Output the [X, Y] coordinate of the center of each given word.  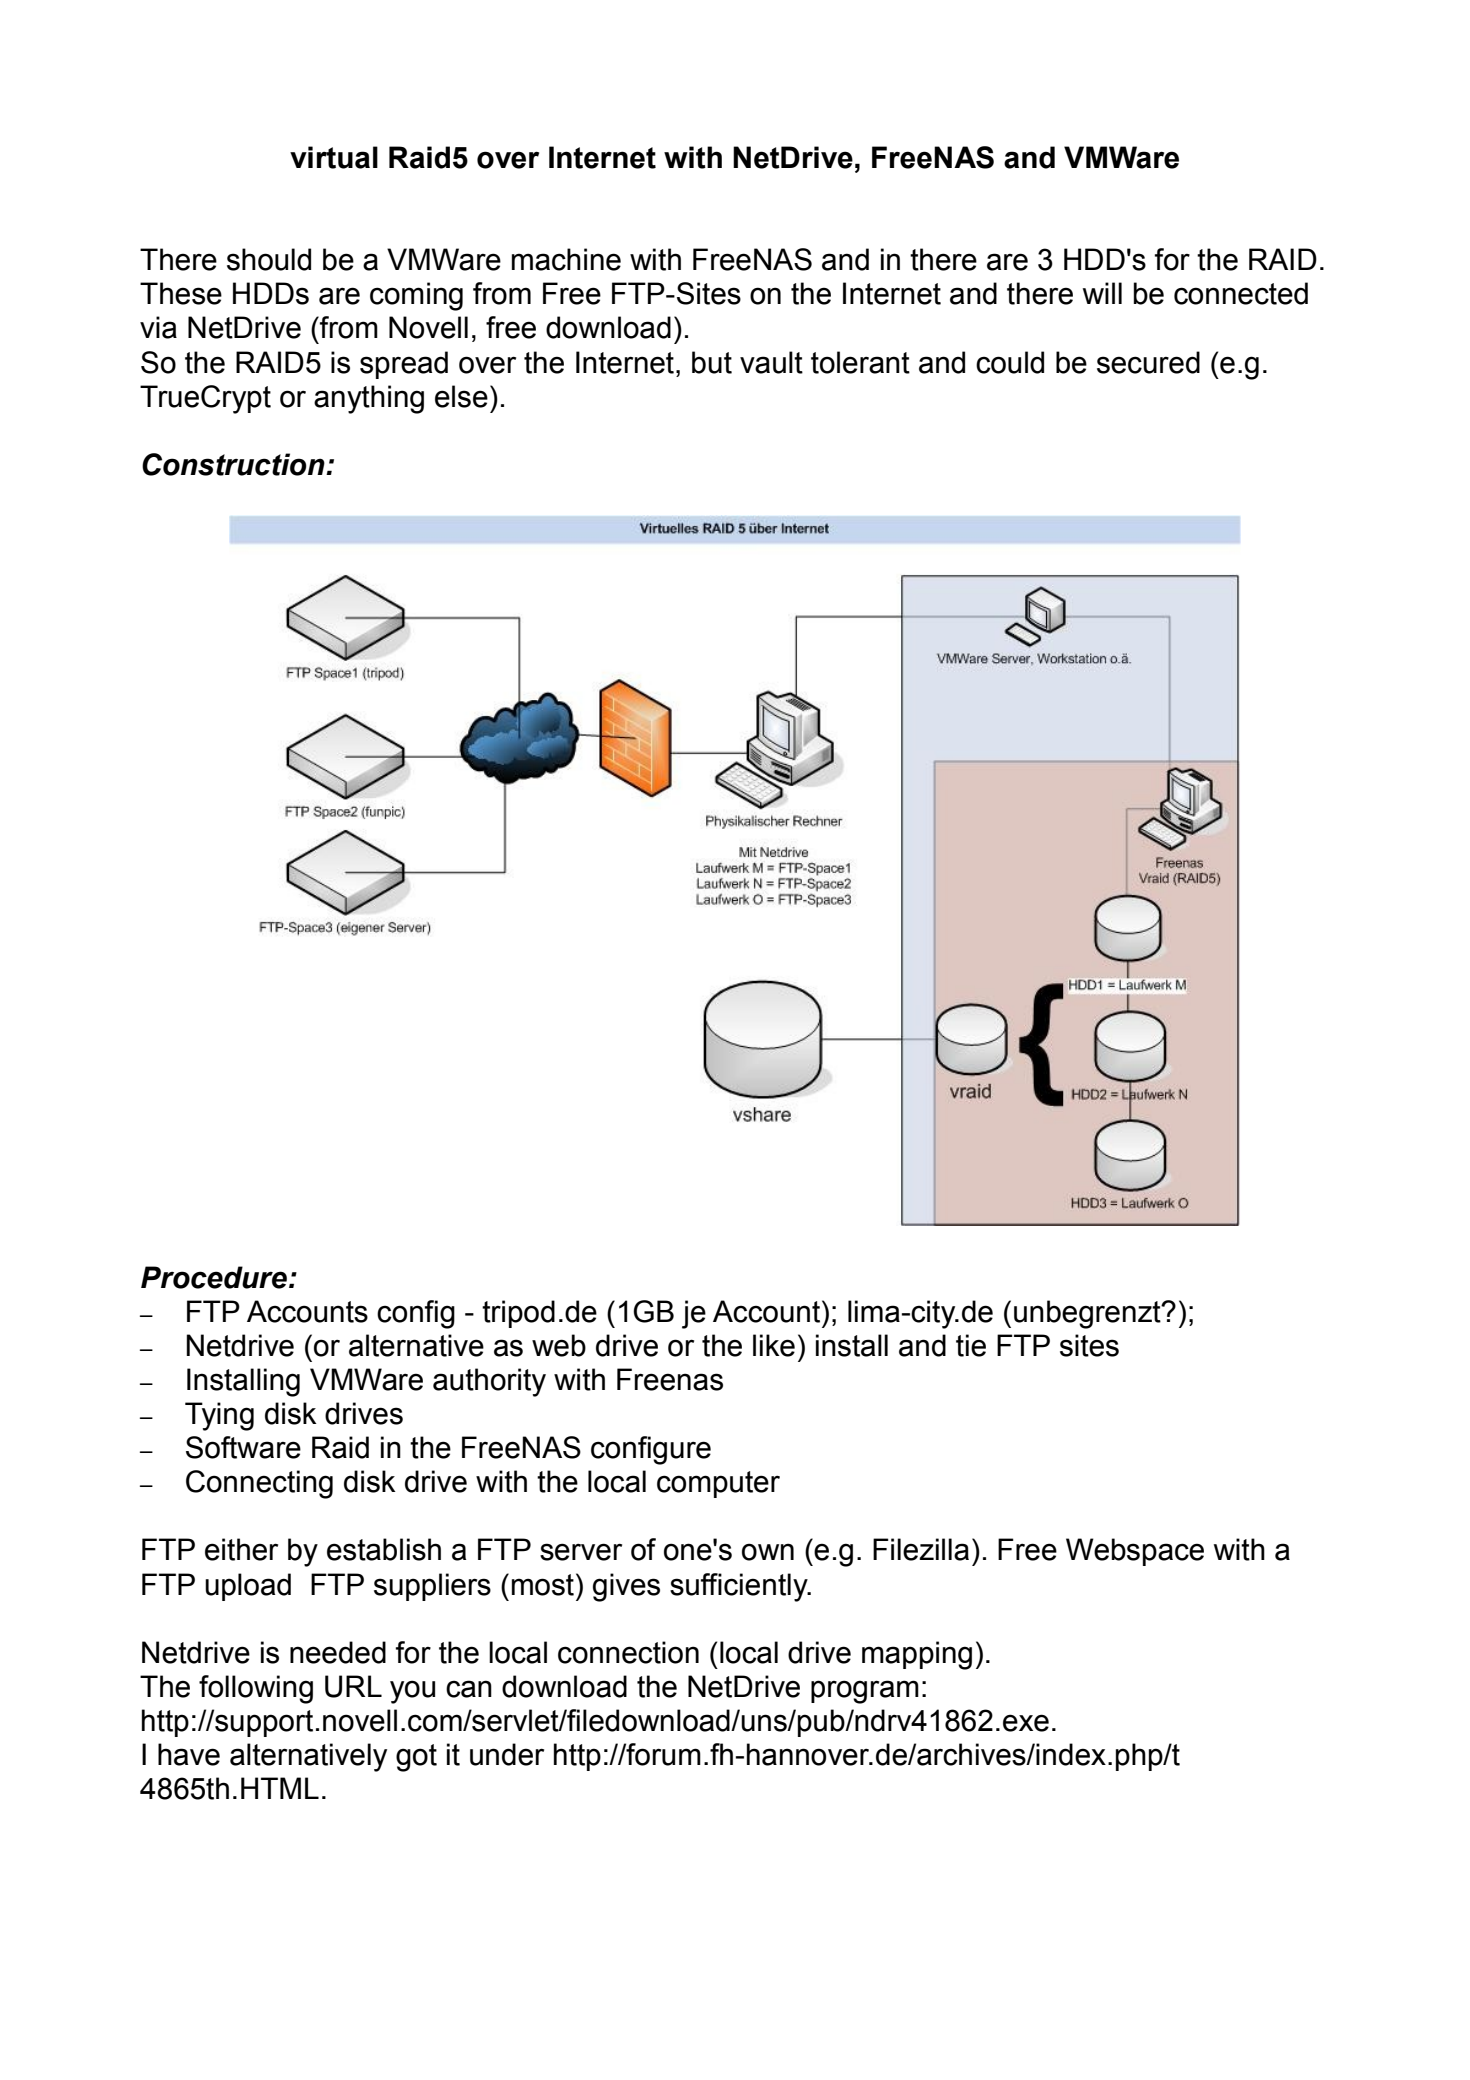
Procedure [214, 1277]
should [269, 259]
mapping [917, 1655]
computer [718, 1484]
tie [971, 1345]
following [256, 1689]
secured [1148, 362]
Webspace [1135, 1552]
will [1102, 293]
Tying [219, 1416]
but [712, 362]
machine [566, 259]
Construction [234, 464]
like [774, 1345]
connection [628, 1652]
